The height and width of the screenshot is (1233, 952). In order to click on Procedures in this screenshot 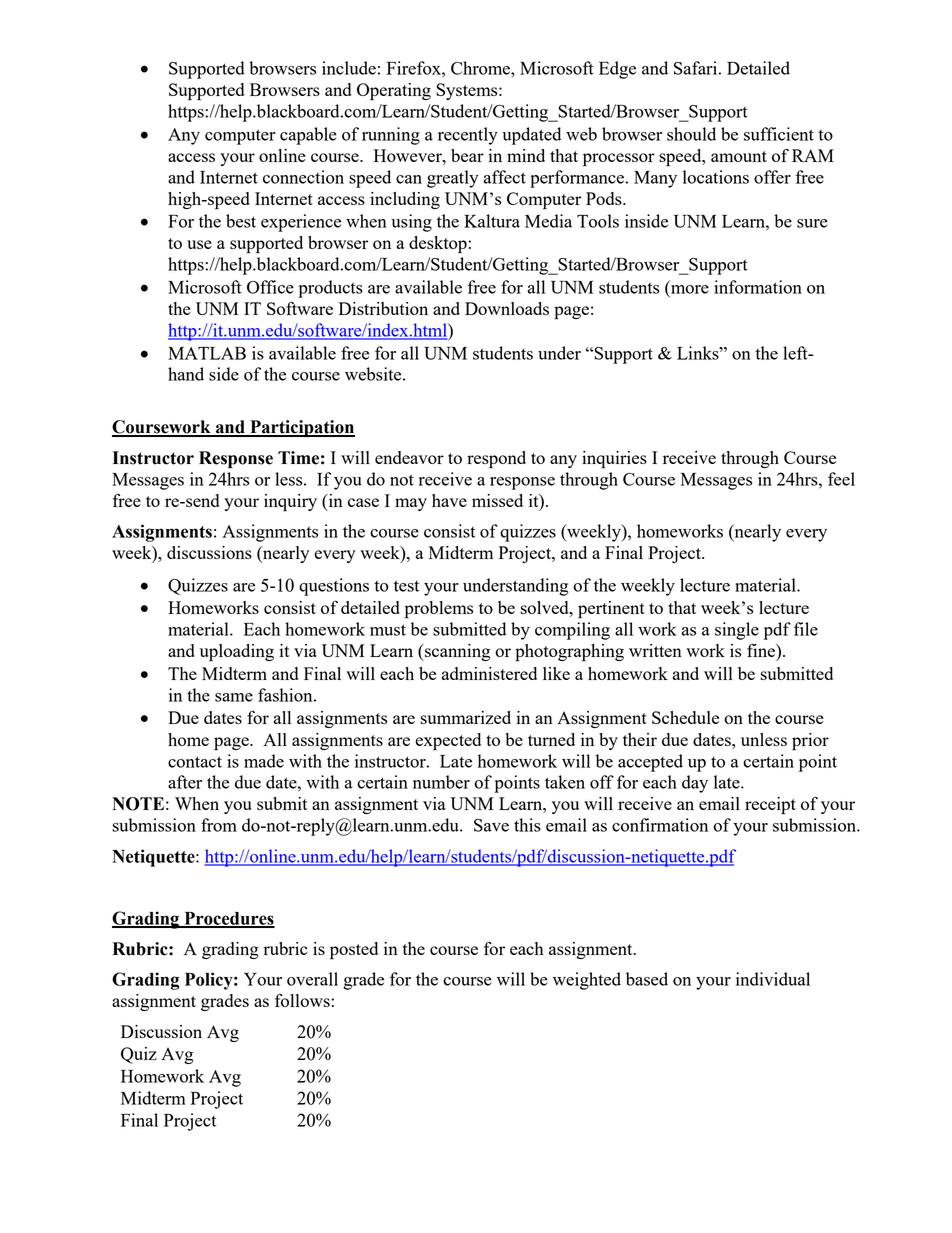, I will do `click(228, 919)`.
